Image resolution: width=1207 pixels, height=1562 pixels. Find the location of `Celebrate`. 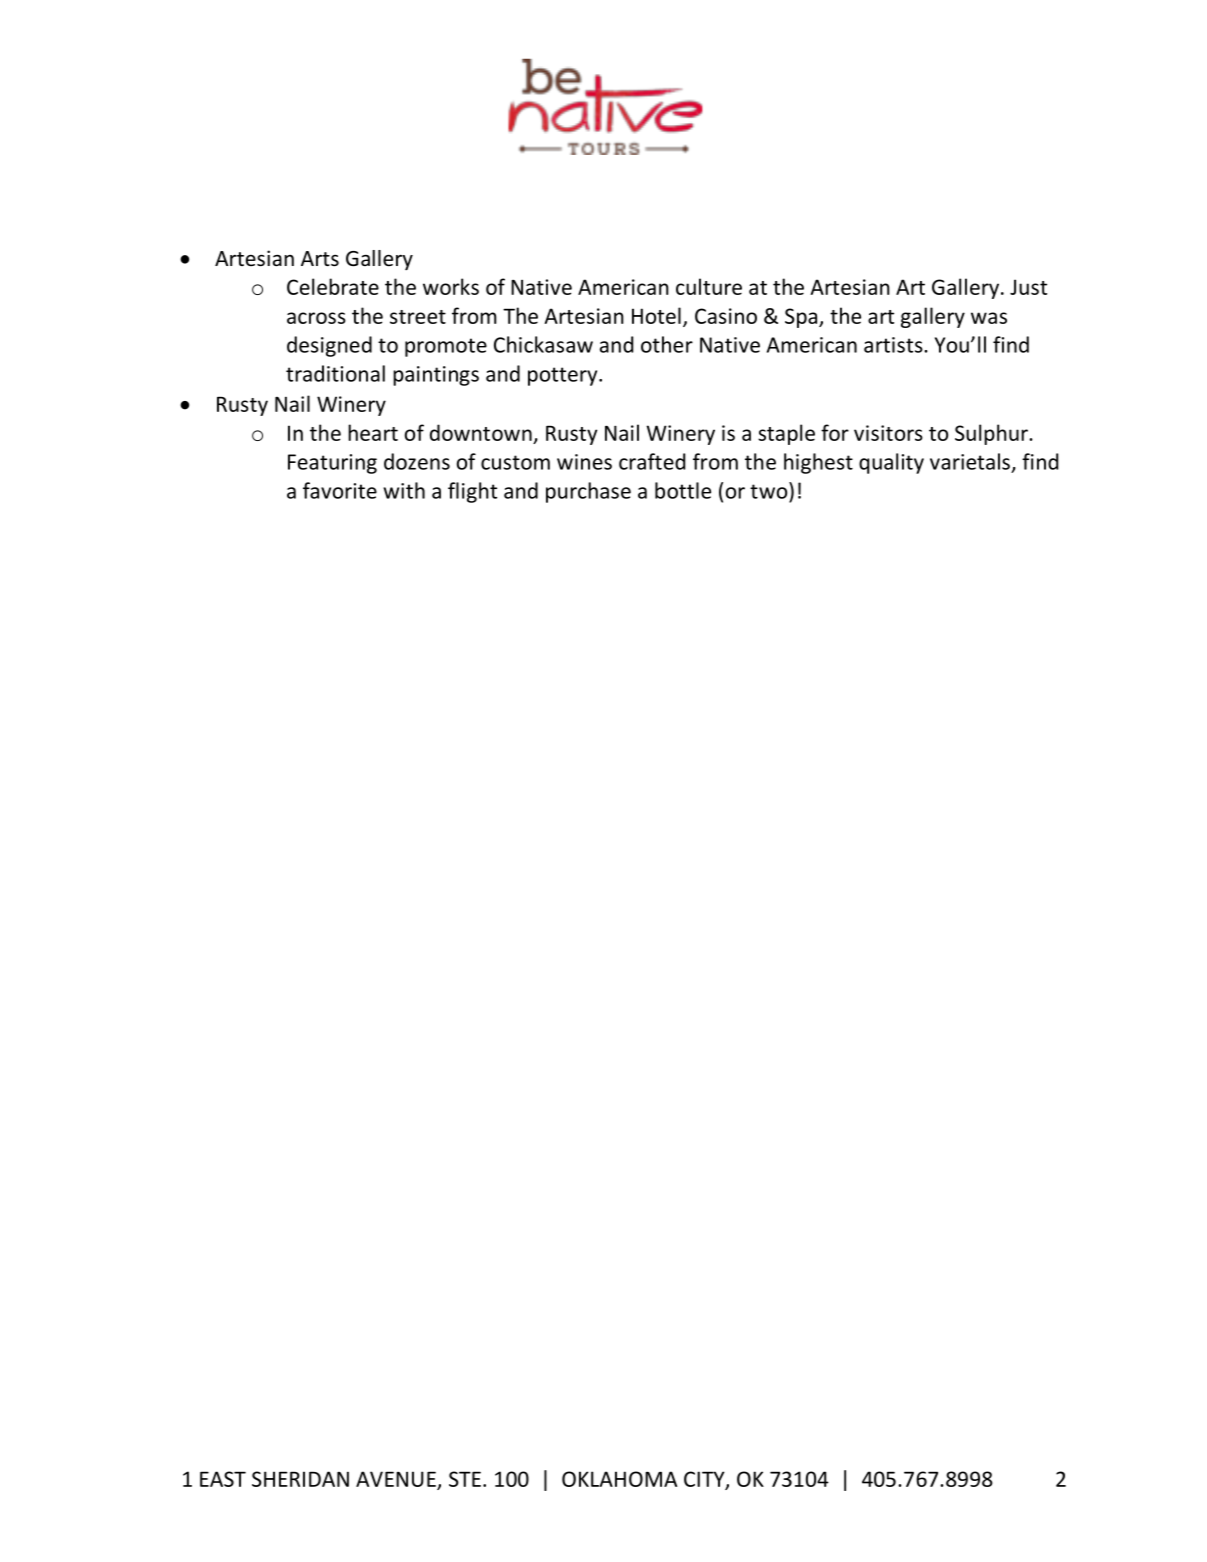

Celebrate is located at coordinates (333, 286).
